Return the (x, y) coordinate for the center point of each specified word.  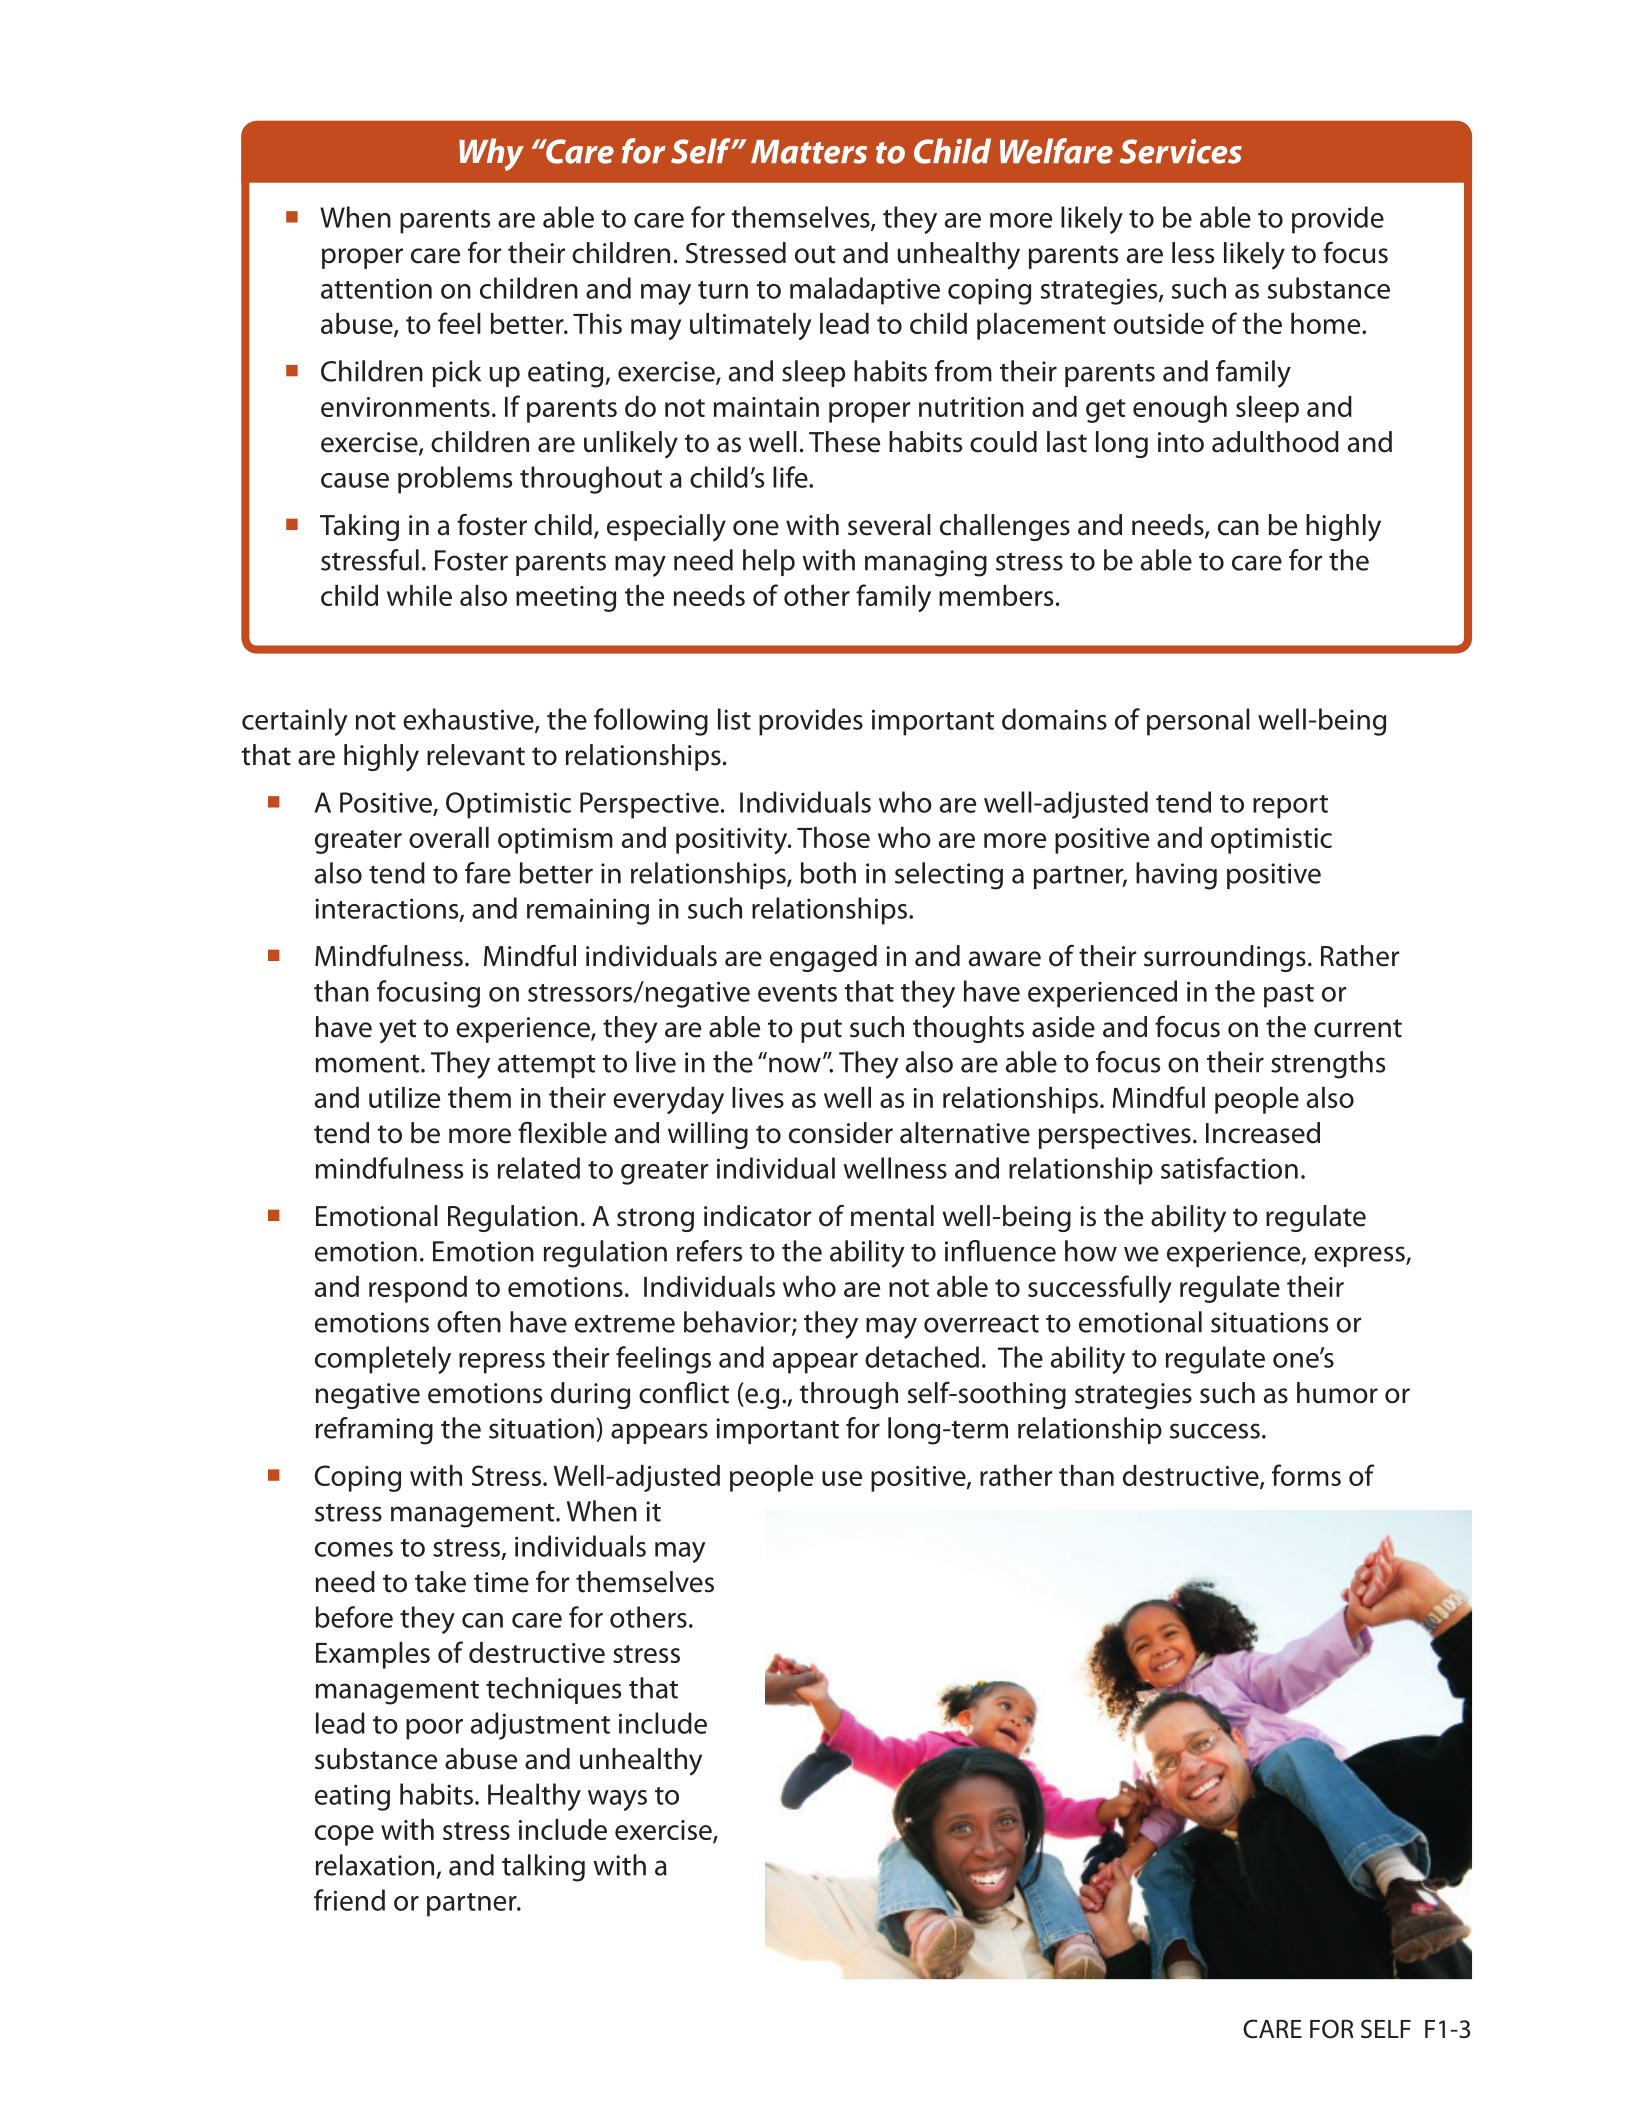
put (821, 1031)
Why (491, 154)
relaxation (375, 1865)
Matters (809, 152)
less (1193, 253)
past (1289, 996)
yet (398, 1031)
